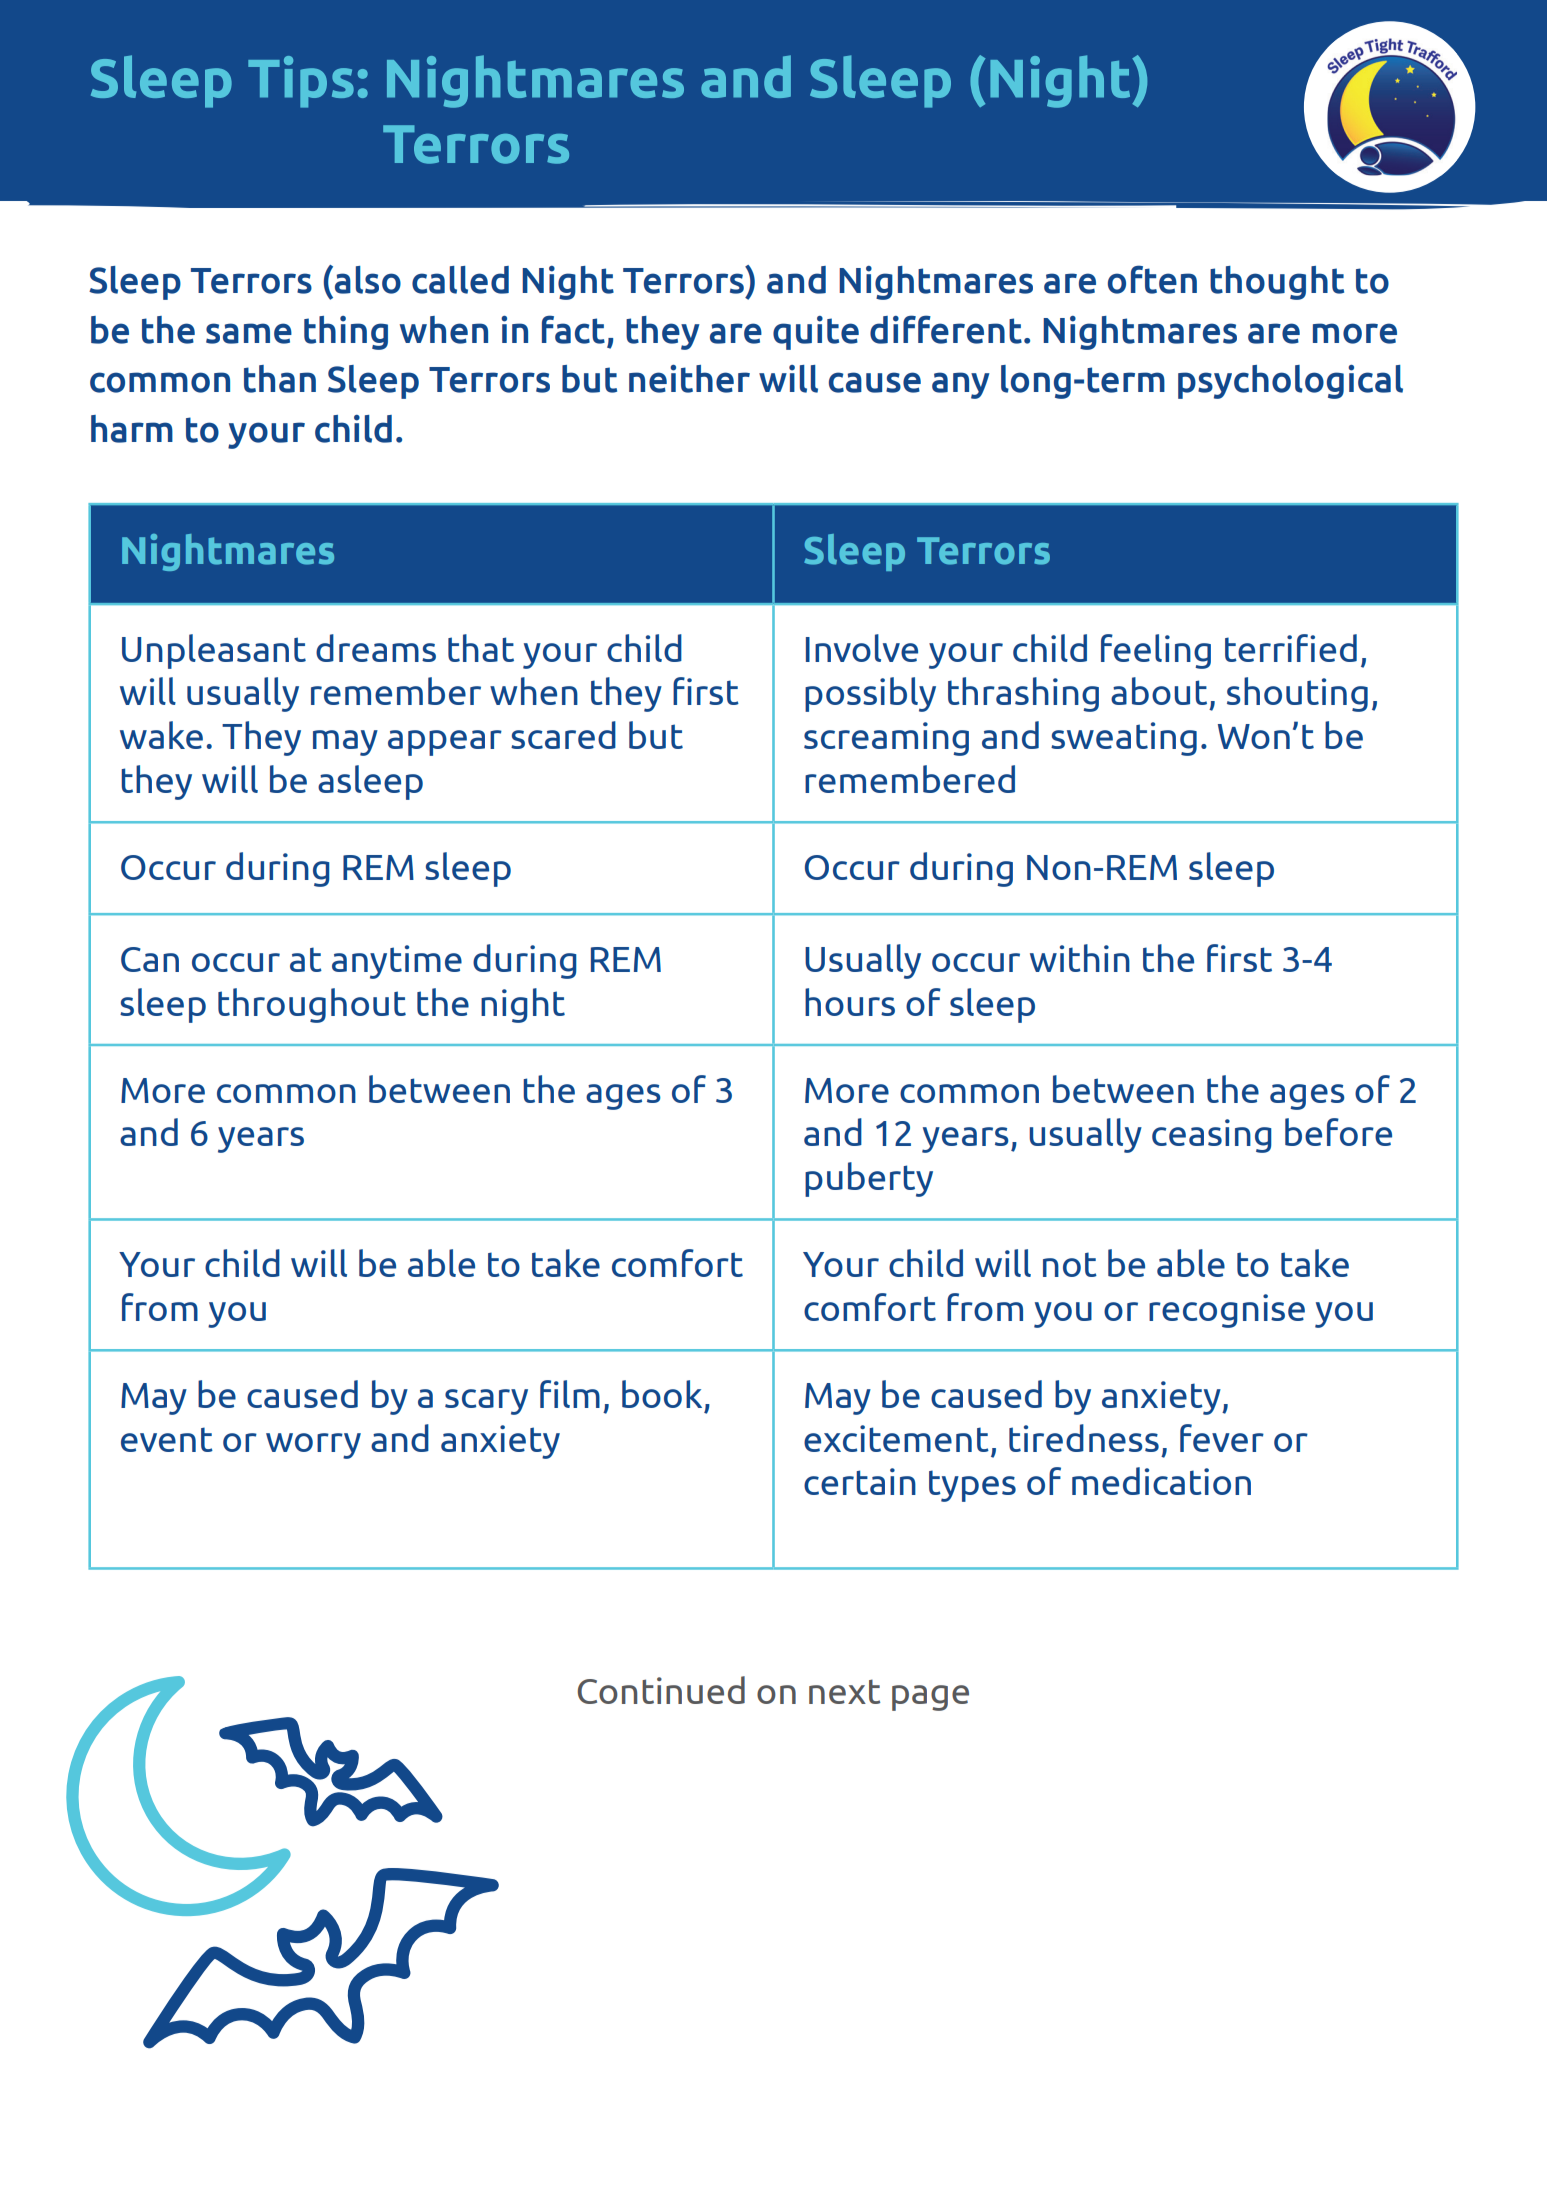  I want to click on worry, so click(313, 1446).
